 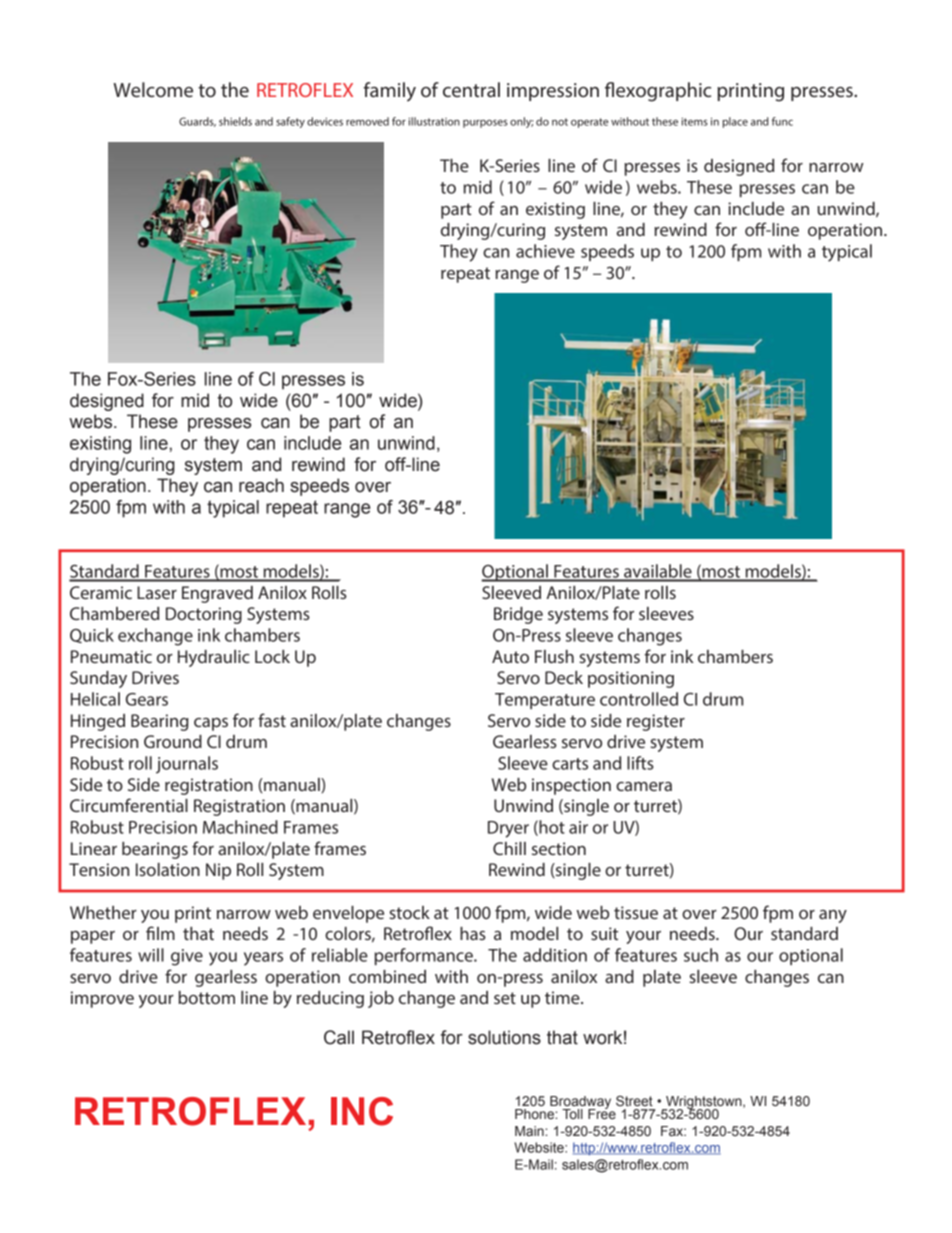 What do you see at coordinates (485, 123) in the document?
I see `purposes` at bounding box center [485, 123].
